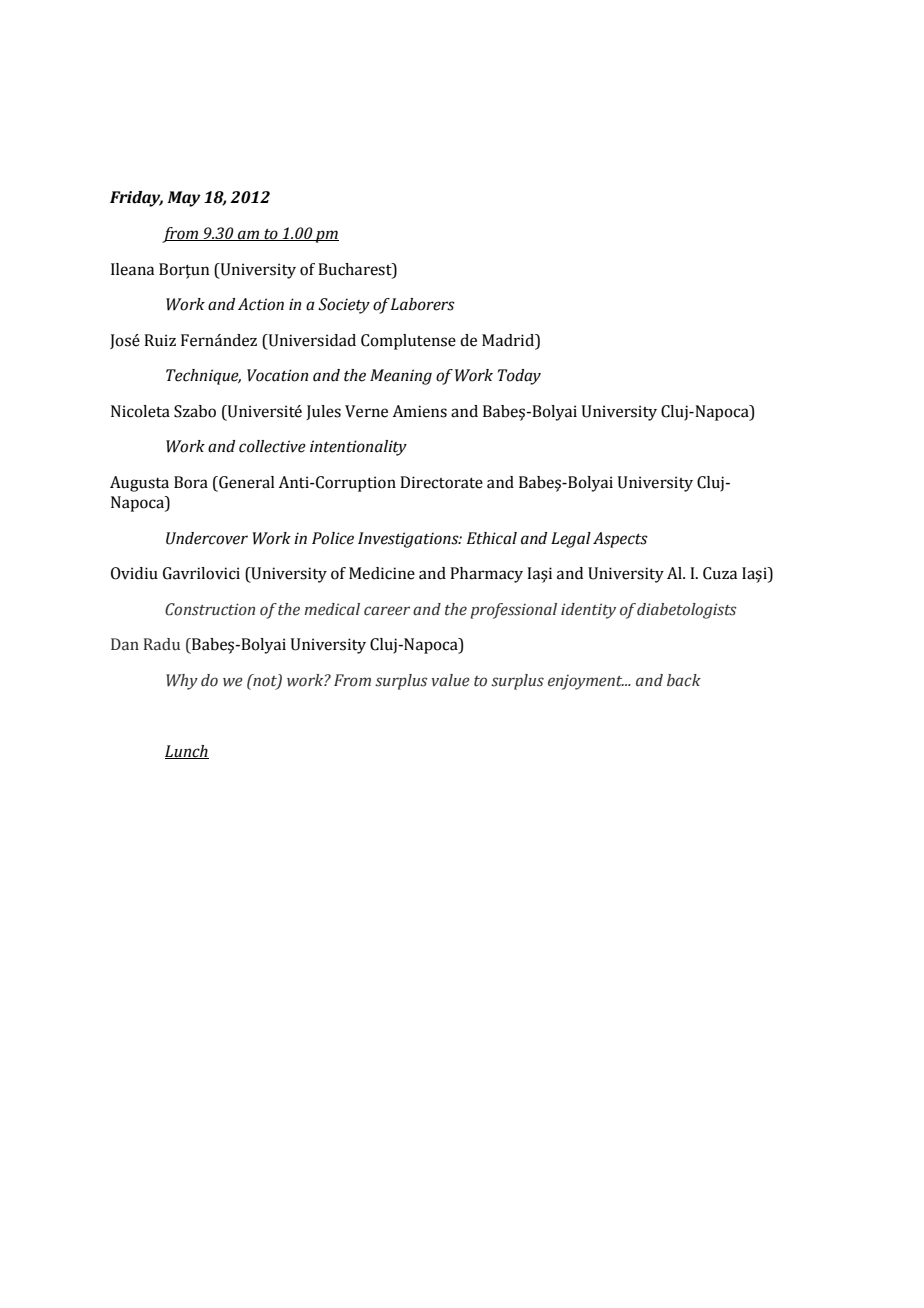 This screenshot has height=1308, width=924. What do you see at coordinates (210, 609) in the screenshot?
I see `Construction` at bounding box center [210, 609].
